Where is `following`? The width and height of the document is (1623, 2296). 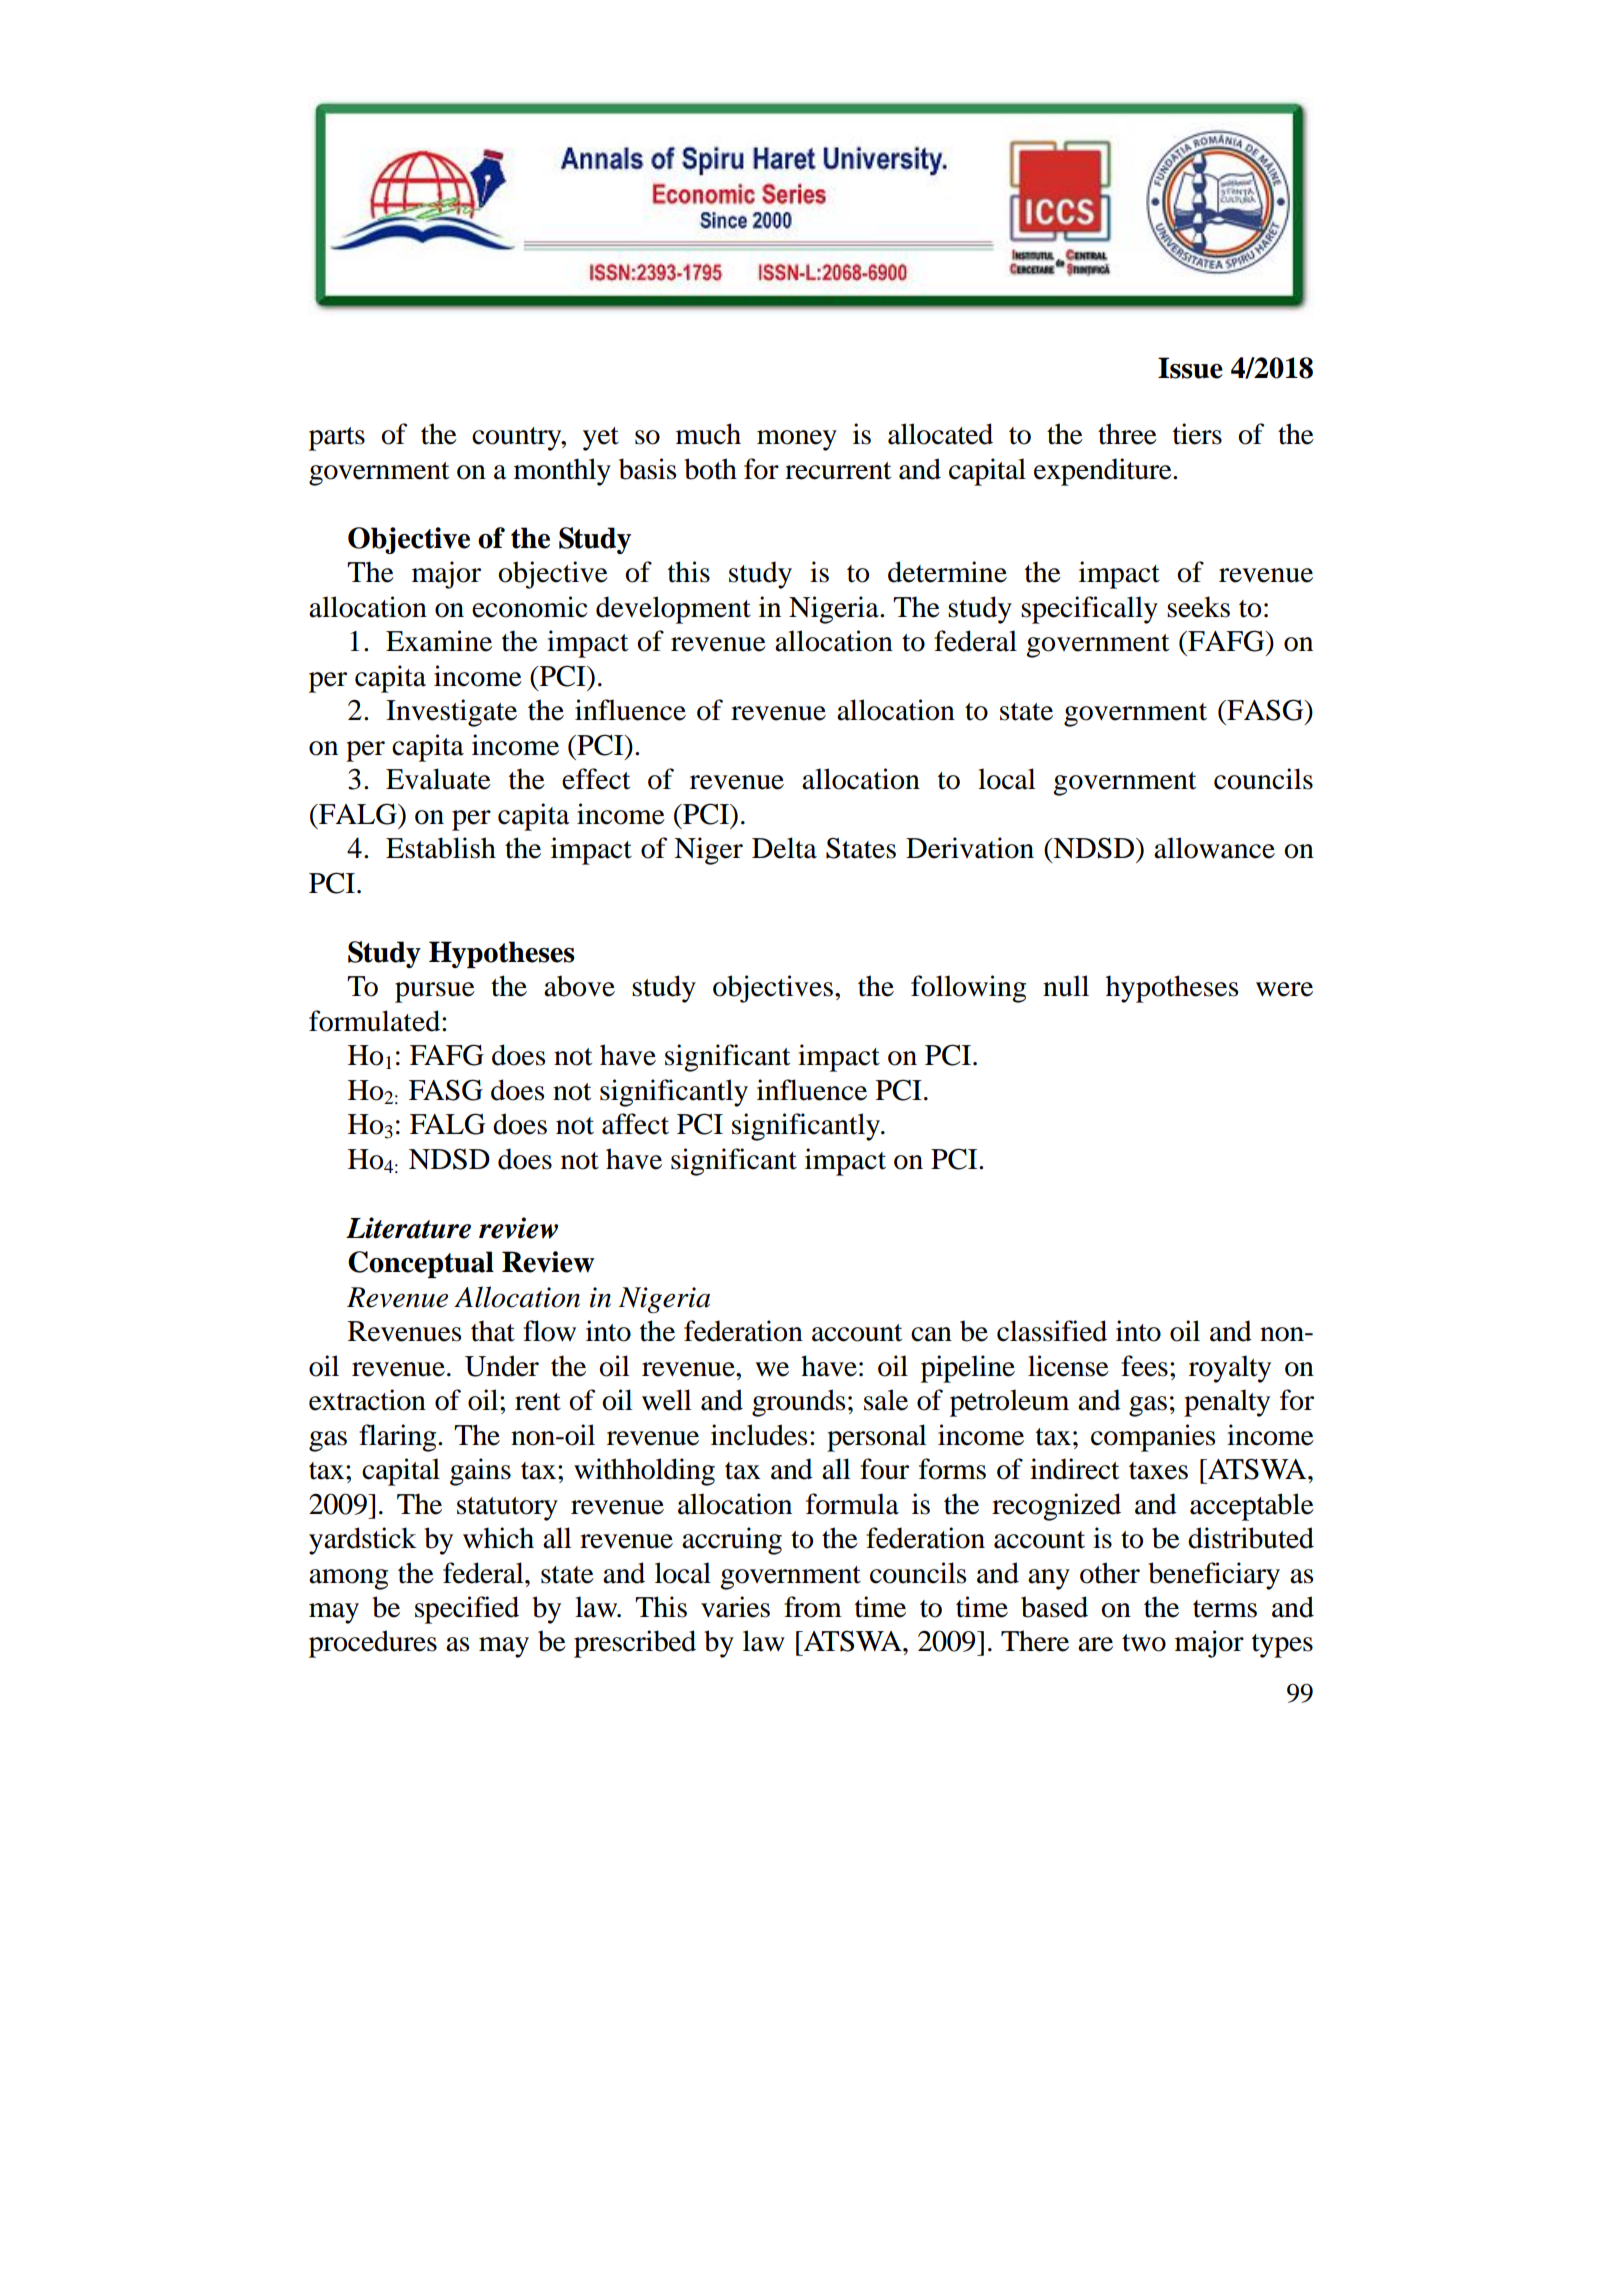 following is located at coordinates (968, 989).
